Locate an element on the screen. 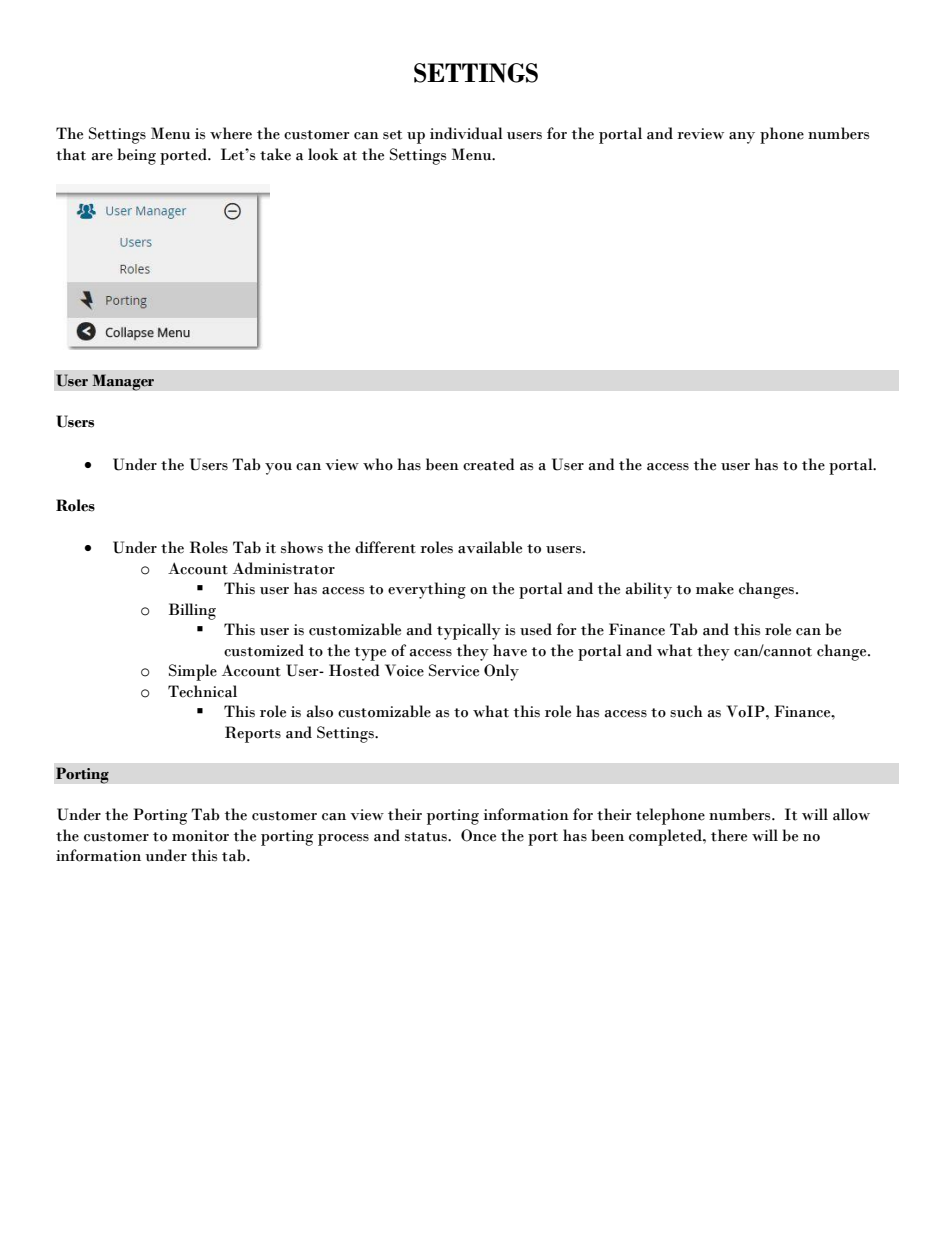 The image size is (952, 1233). individual is located at coordinates (466, 133).
